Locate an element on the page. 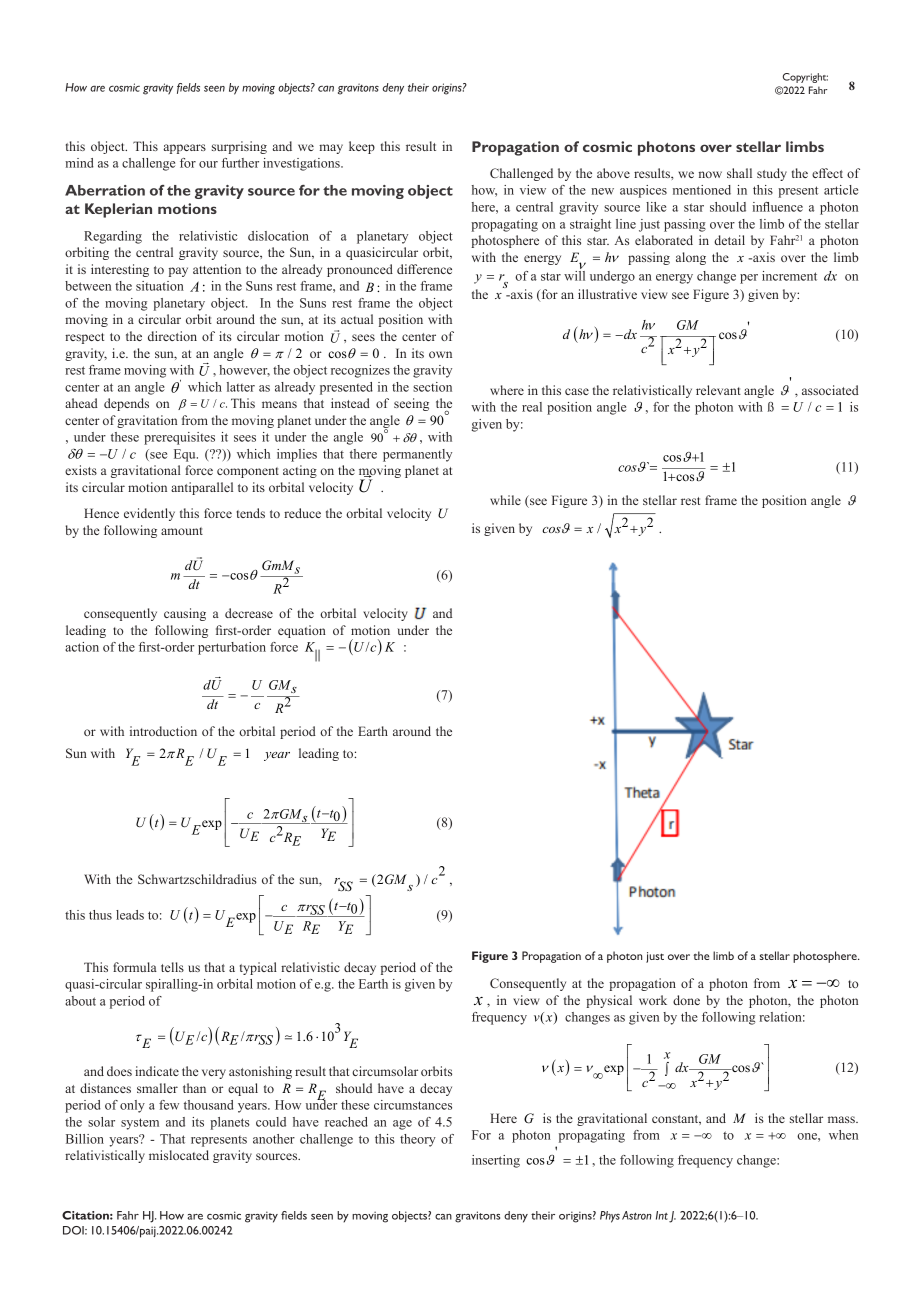 This document has width=924, height=1308. relevant is located at coordinates (718, 390).
